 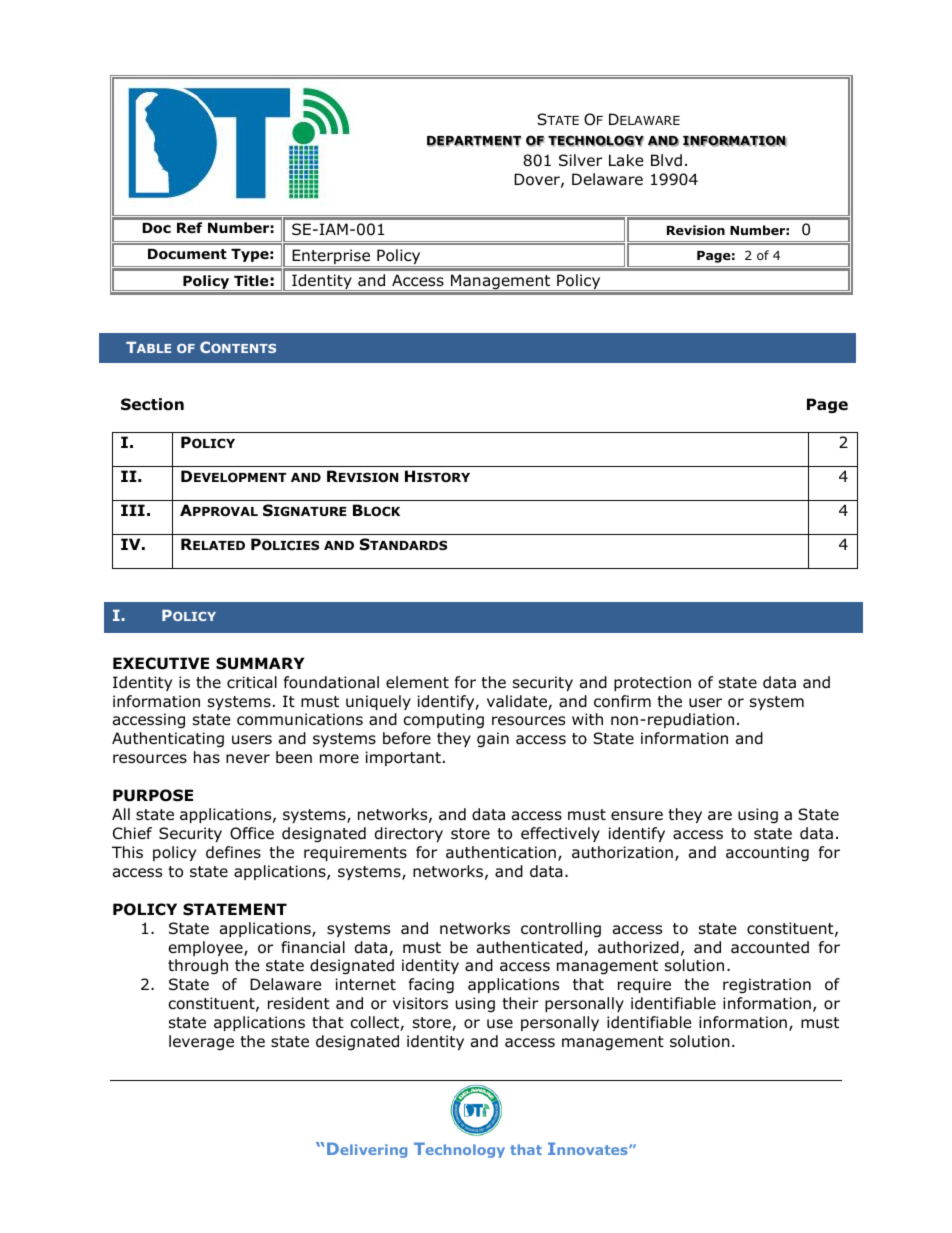 I want to click on Enterprise, so click(x=331, y=258).
